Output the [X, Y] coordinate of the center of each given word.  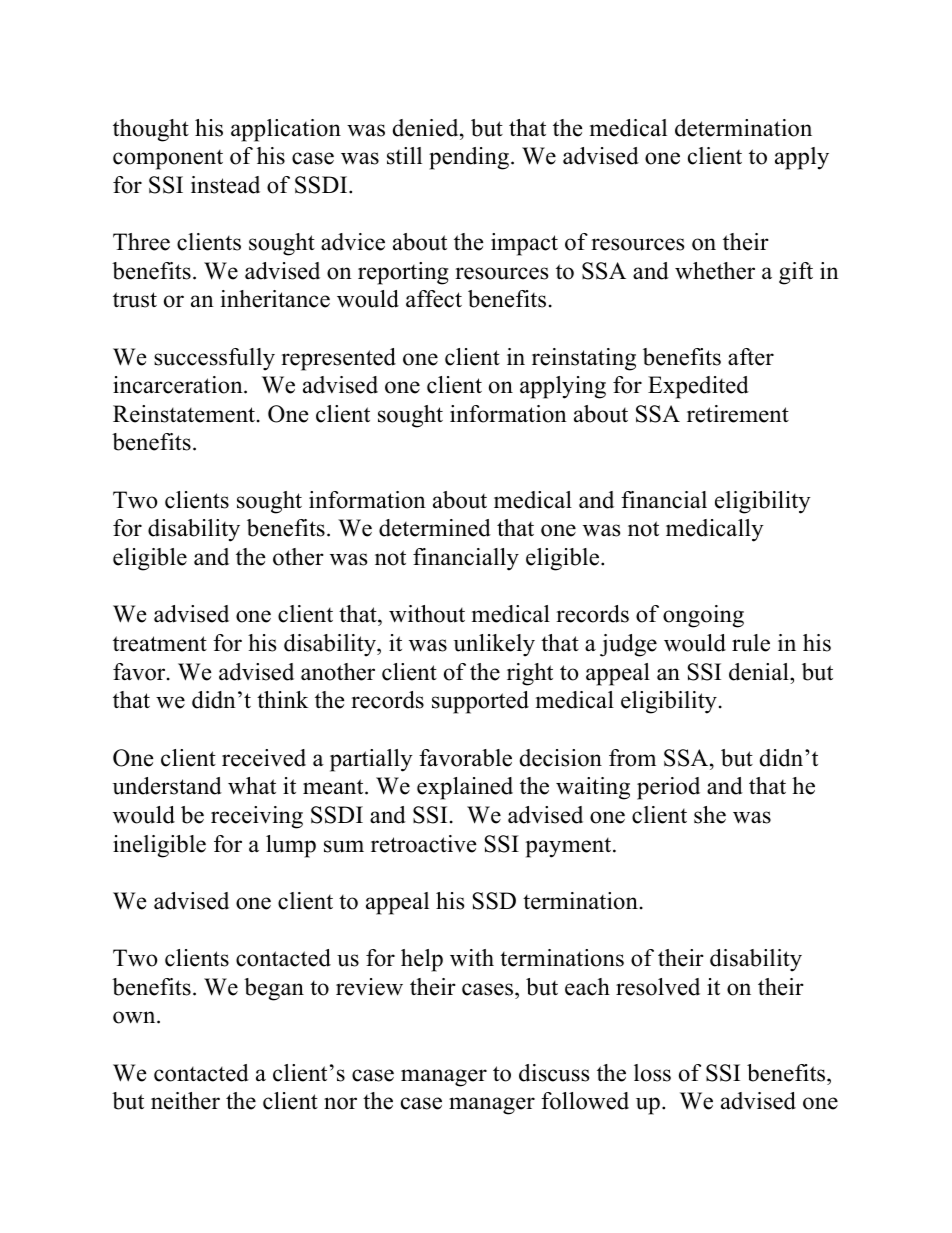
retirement [738, 414]
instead [225, 185]
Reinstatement [185, 414]
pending [469, 158]
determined [435, 528]
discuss [554, 1073]
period [668, 788]
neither [185, 1101]
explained [465, 788]
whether [715, 271]
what [252, 786]
